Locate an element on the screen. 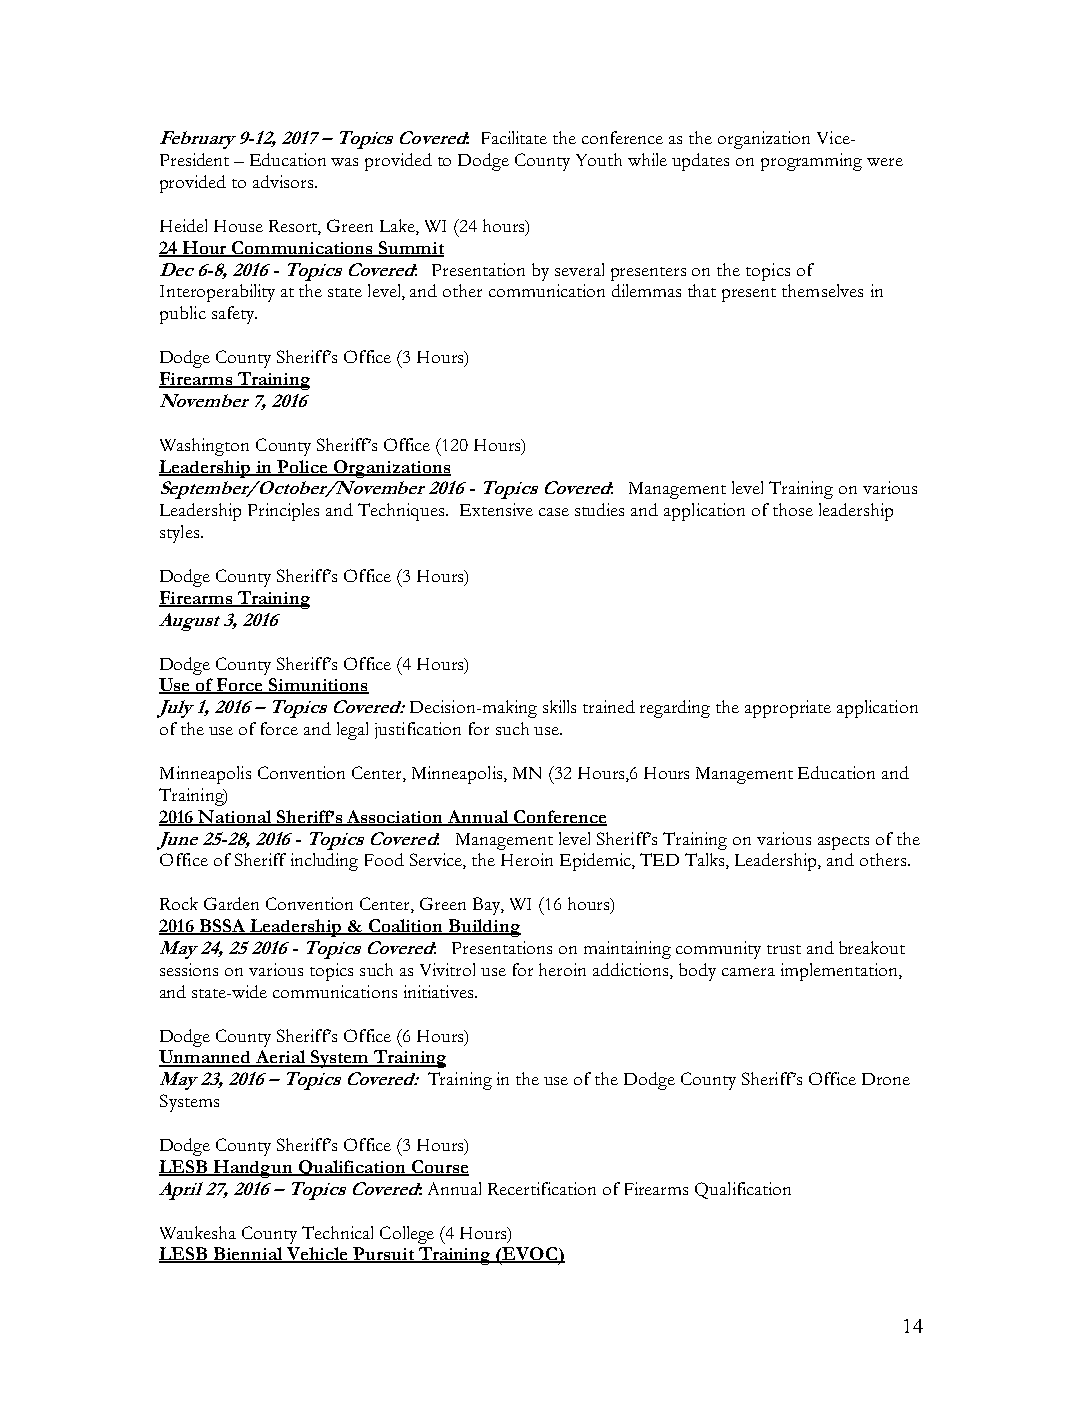 Image resolution: width=1083 pixels, height=1401 pixels. those is located at coordinates (793, 509).
